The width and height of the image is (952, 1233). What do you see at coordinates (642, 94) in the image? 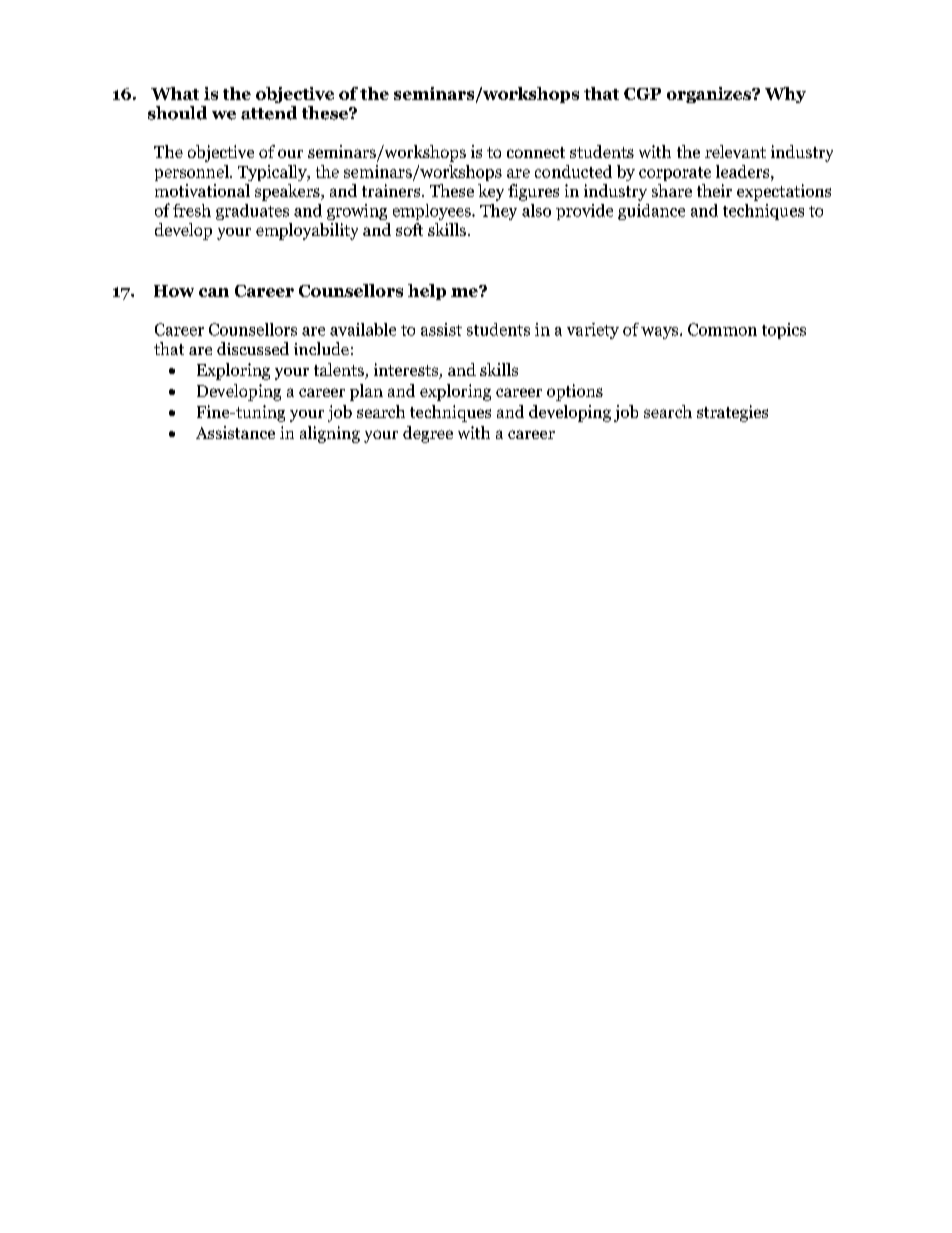
I see `CGP` at bounding box center [642, 94].
